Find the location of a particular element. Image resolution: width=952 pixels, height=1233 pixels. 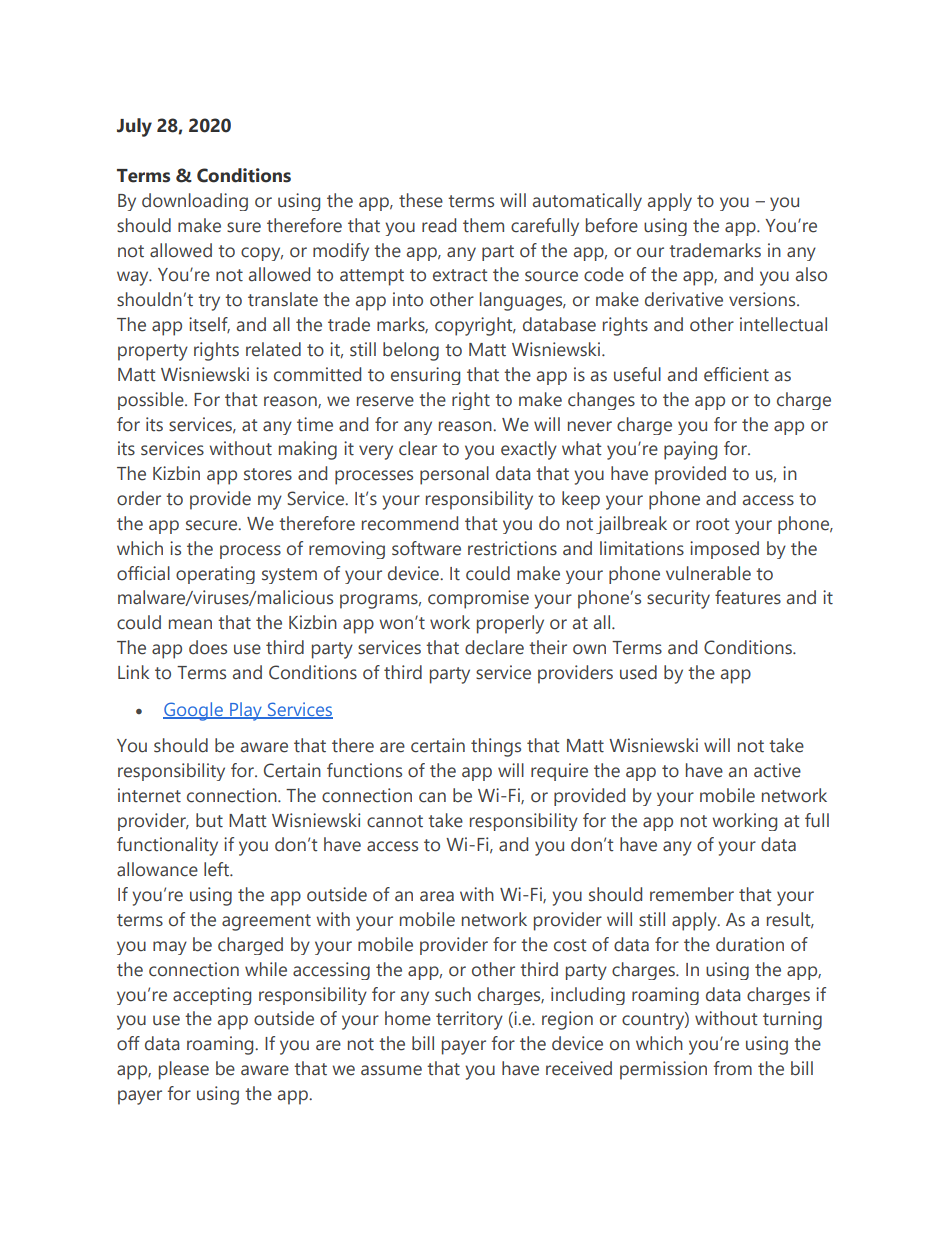

downloading is located at coordinates (195, 202).
